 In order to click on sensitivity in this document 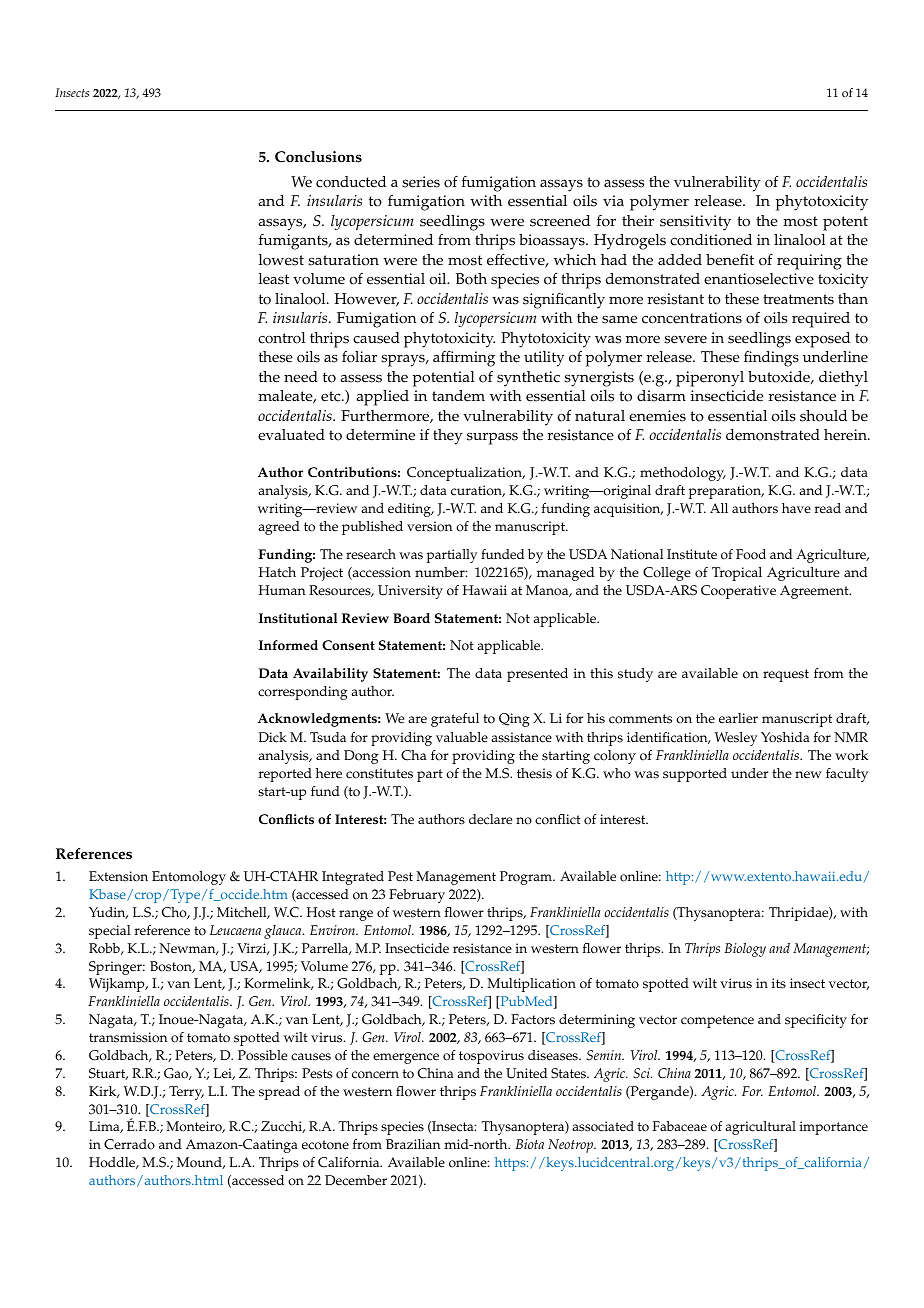, I will do `click(695, 223)`.
